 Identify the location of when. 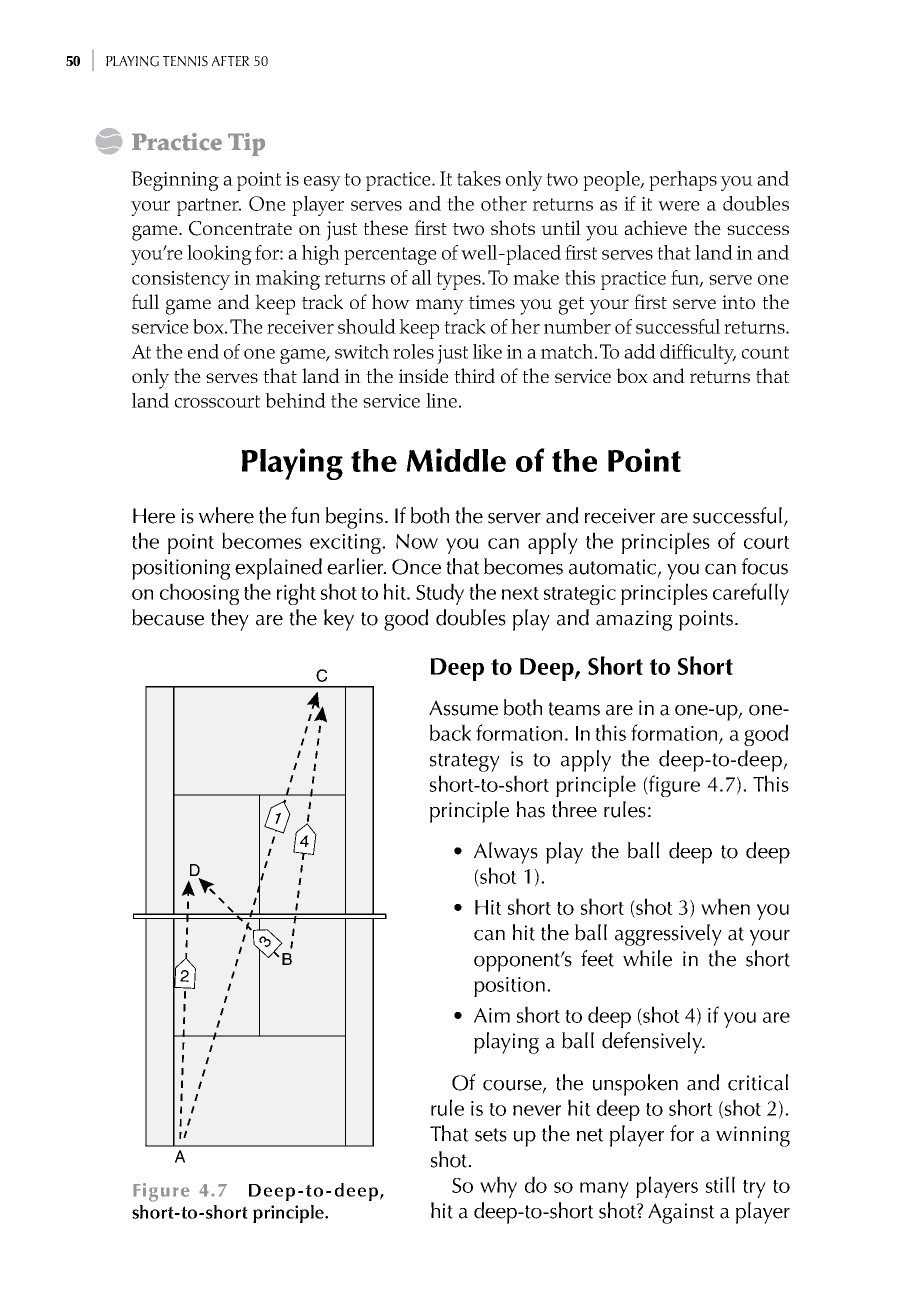
(725, 906).
